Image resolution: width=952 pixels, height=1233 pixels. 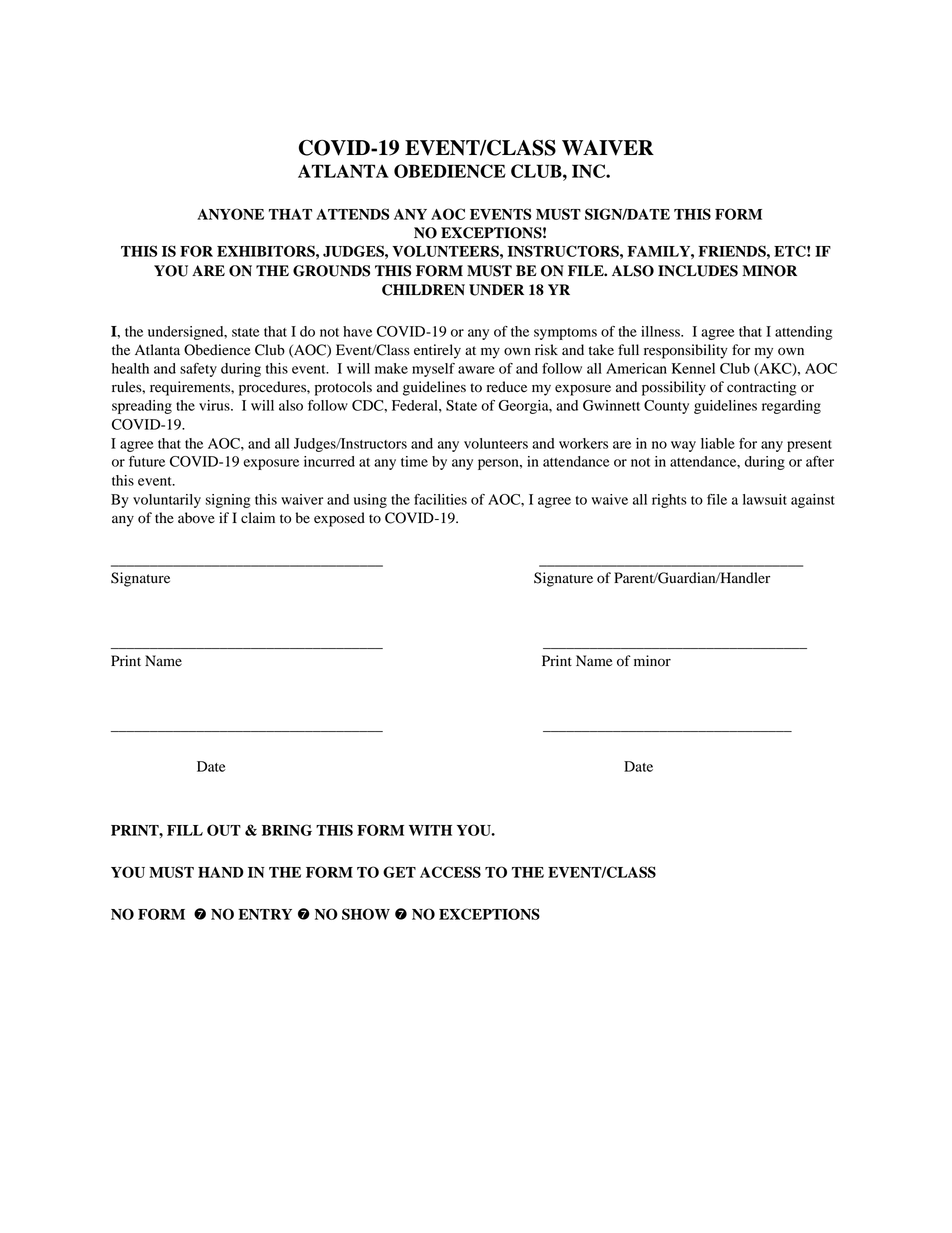 What do you see at coordinates (430, 830) in the screenshot?
I see `WITH` at bounding box center [430, 830].
